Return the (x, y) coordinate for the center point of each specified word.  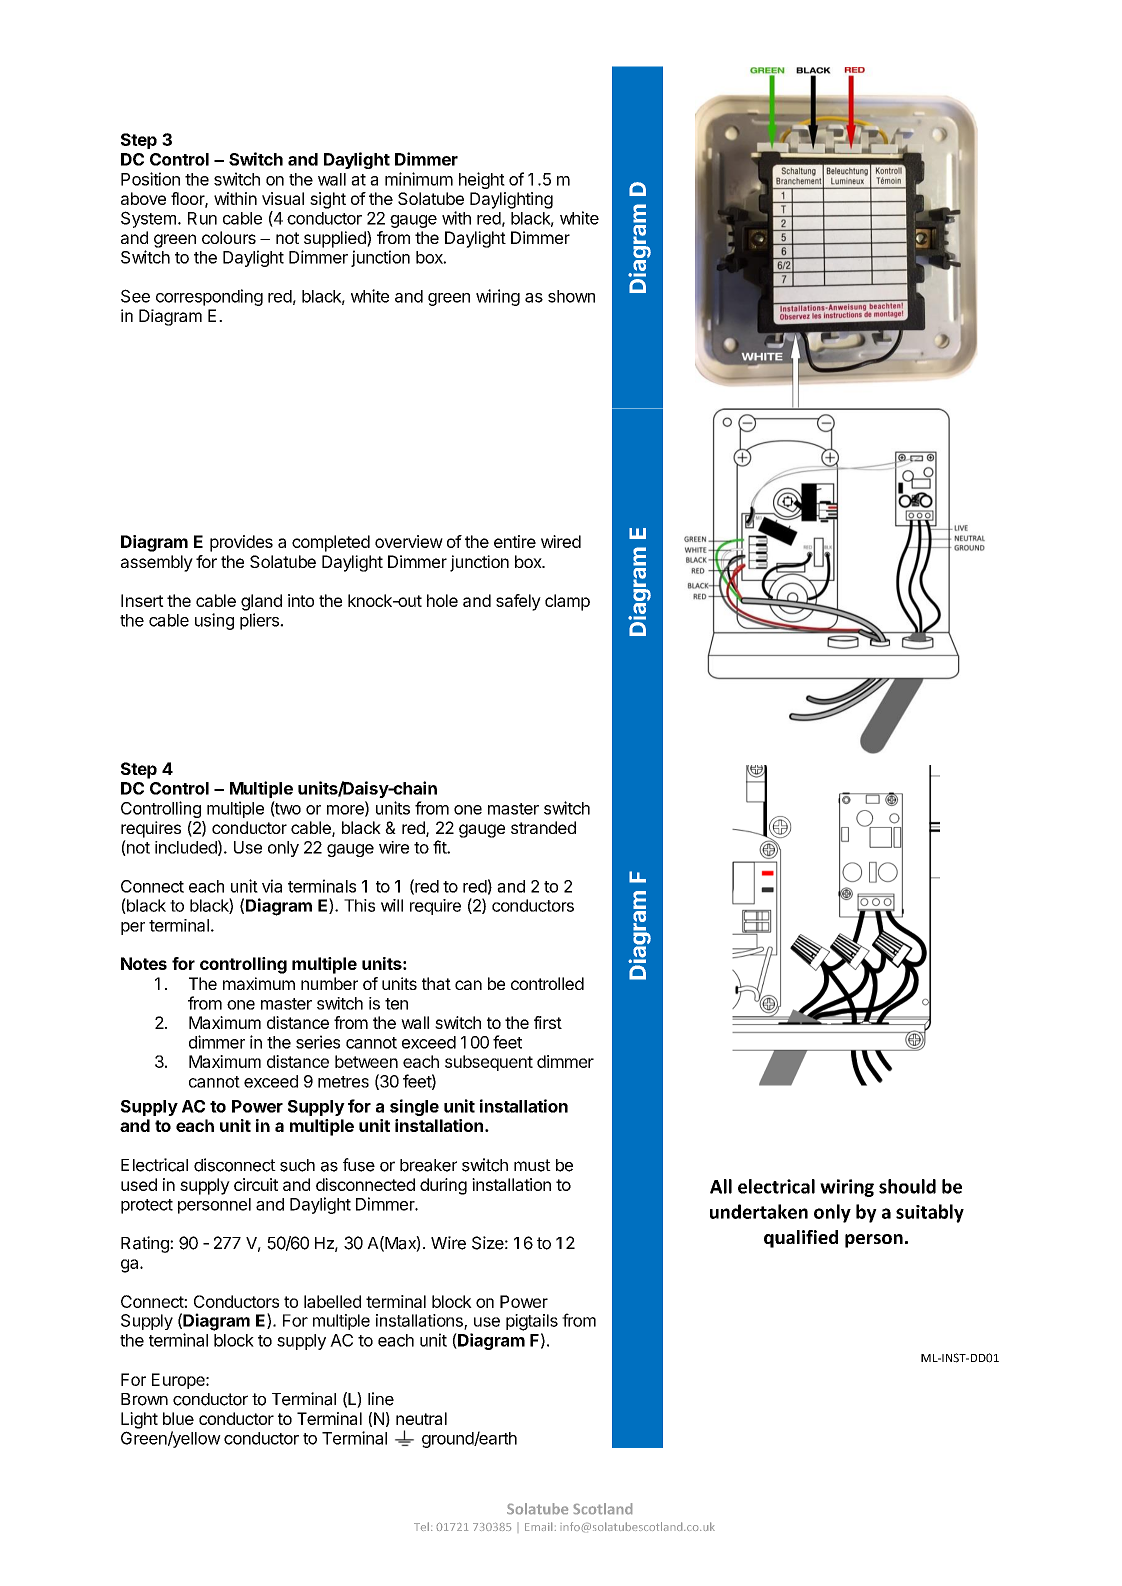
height (482, 180)
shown (571, 296)
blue (178, 1418)
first (548, 1022)
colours (229, 237)
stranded (543, 827)
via (272, 886)
